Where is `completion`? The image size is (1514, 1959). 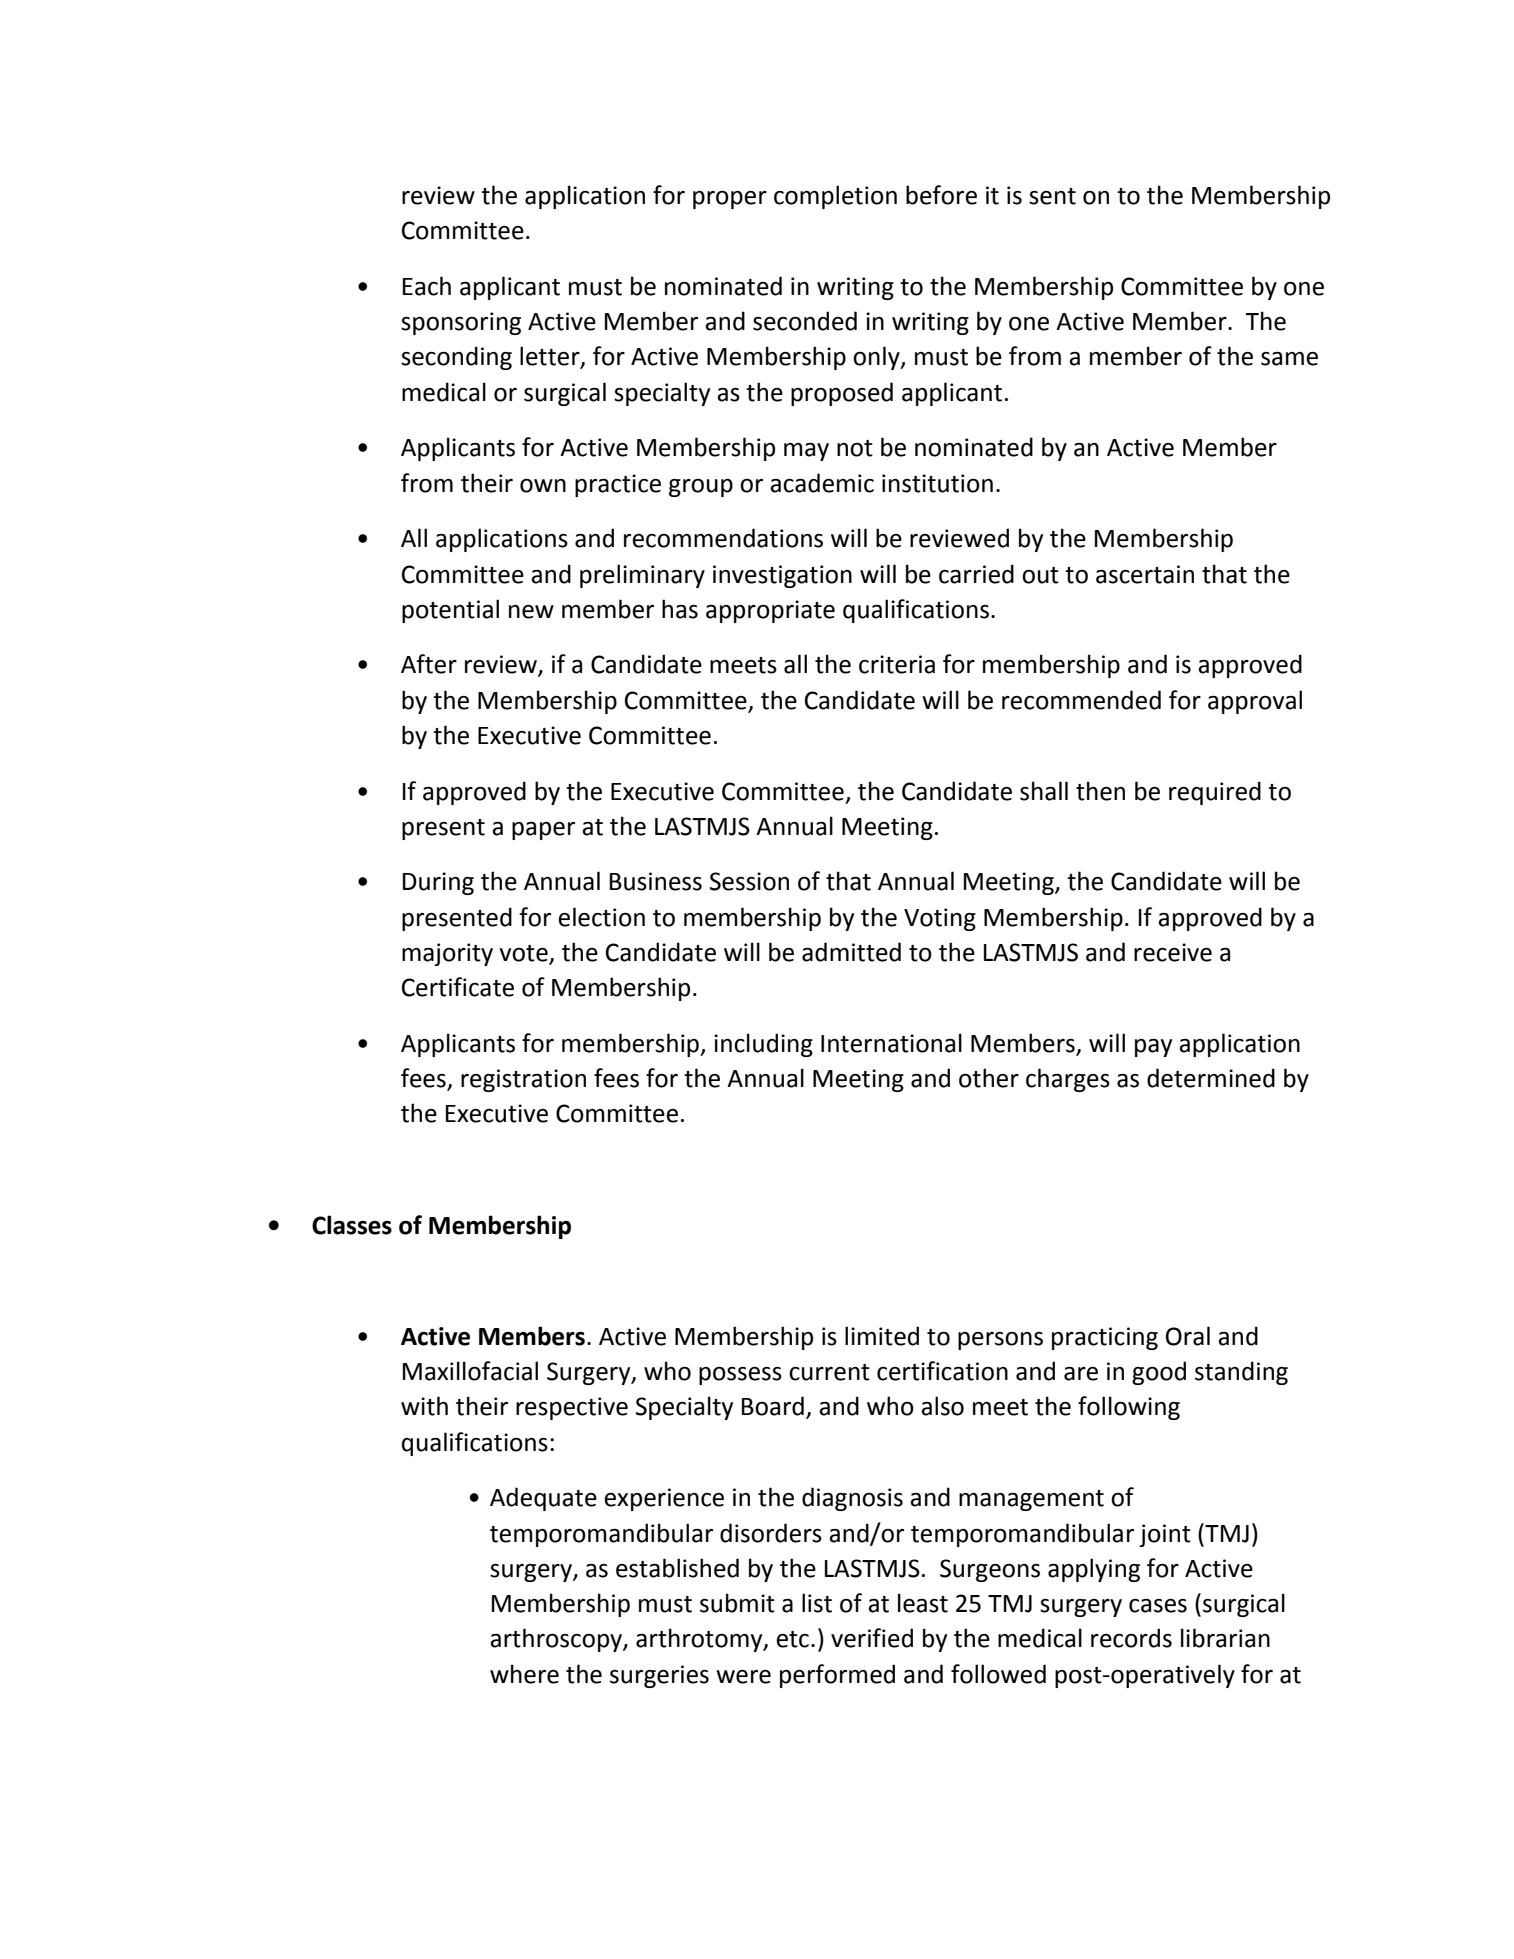
completion is located at coordinates (835, 197).
